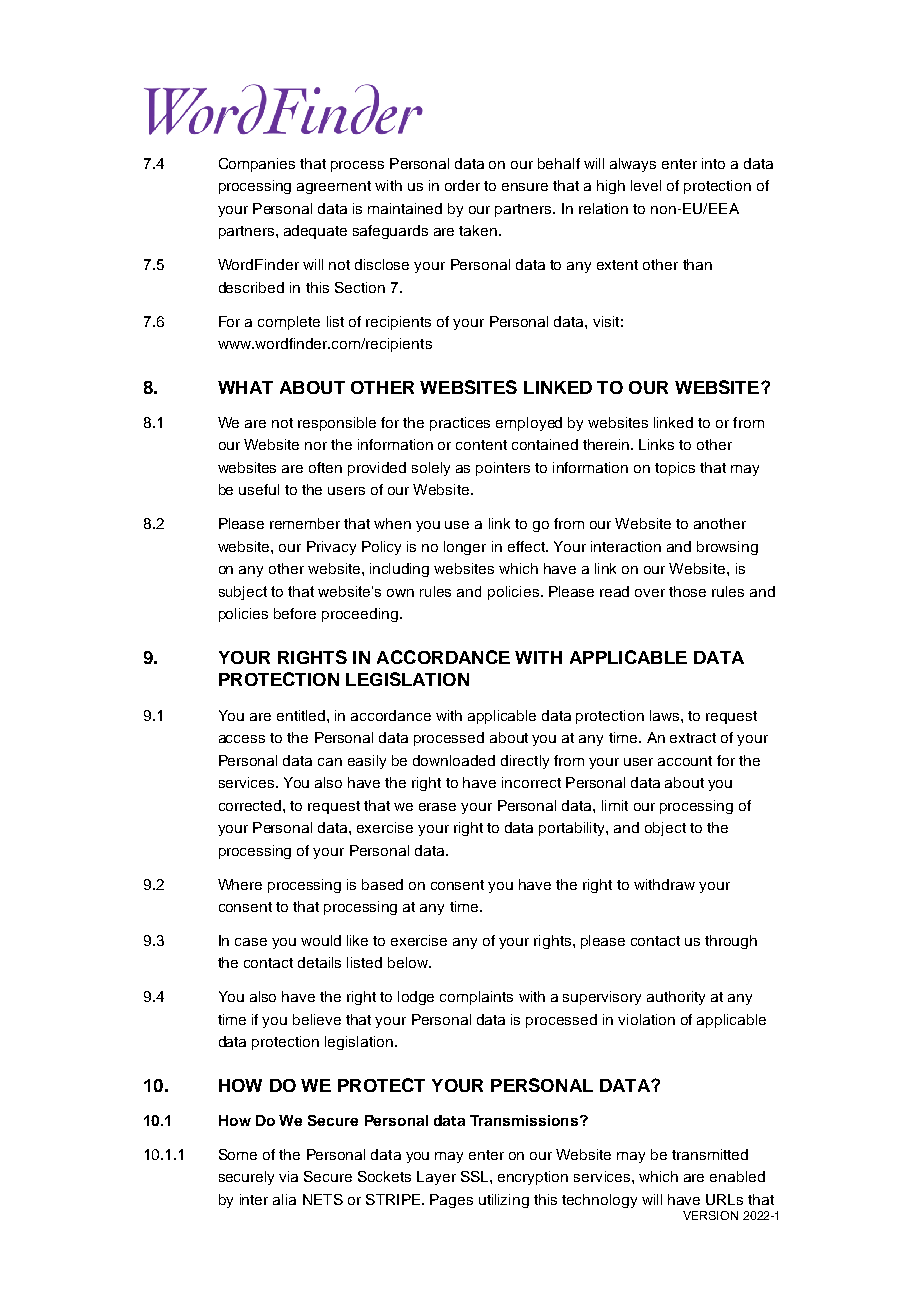  What do you see at coordinates (321, 940) in the page?
I see `would` at bounding box center [321, 940].
